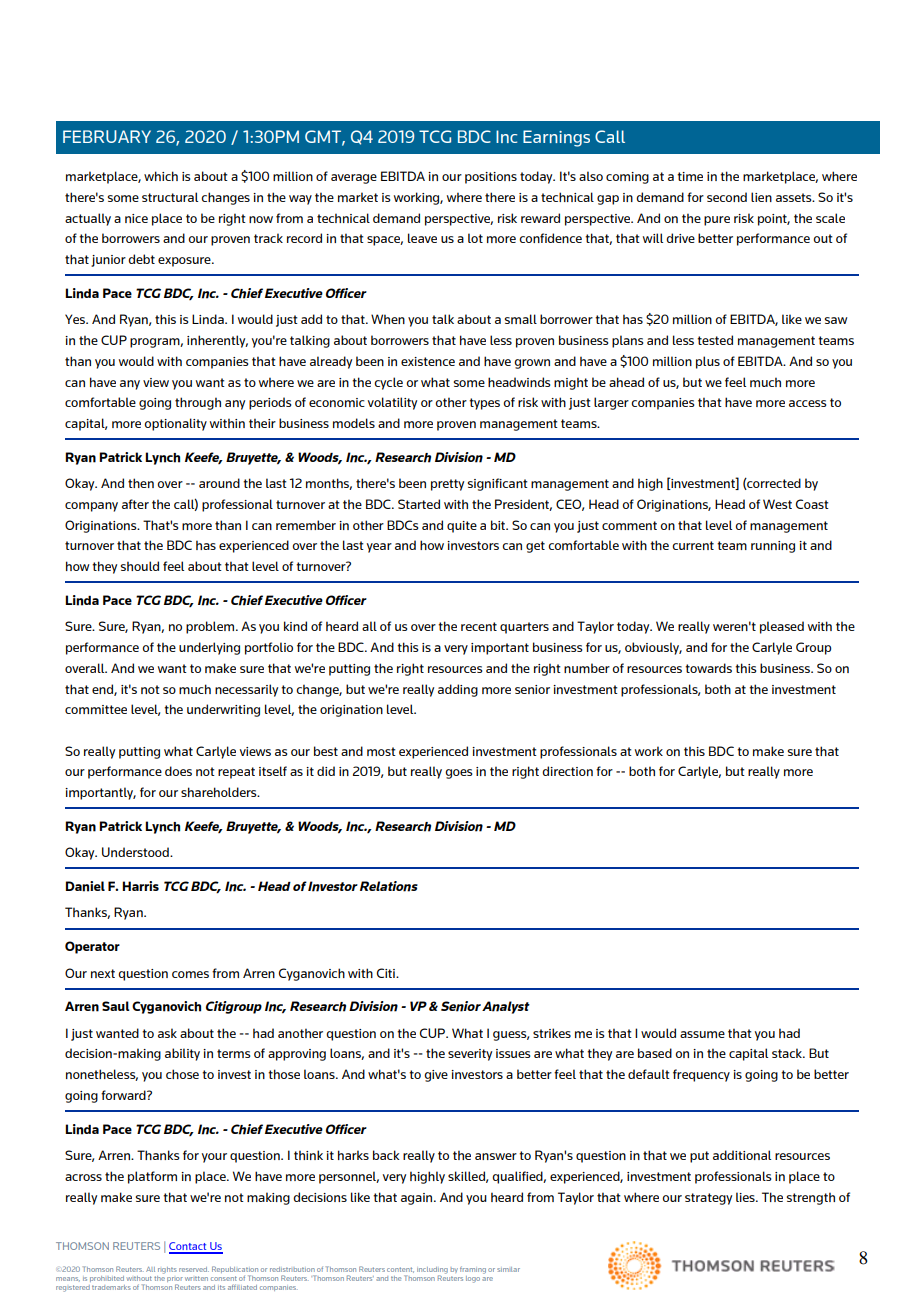  Describe the element at coordinates (708, 668) in the screenshot. I see `towards` at that location.
